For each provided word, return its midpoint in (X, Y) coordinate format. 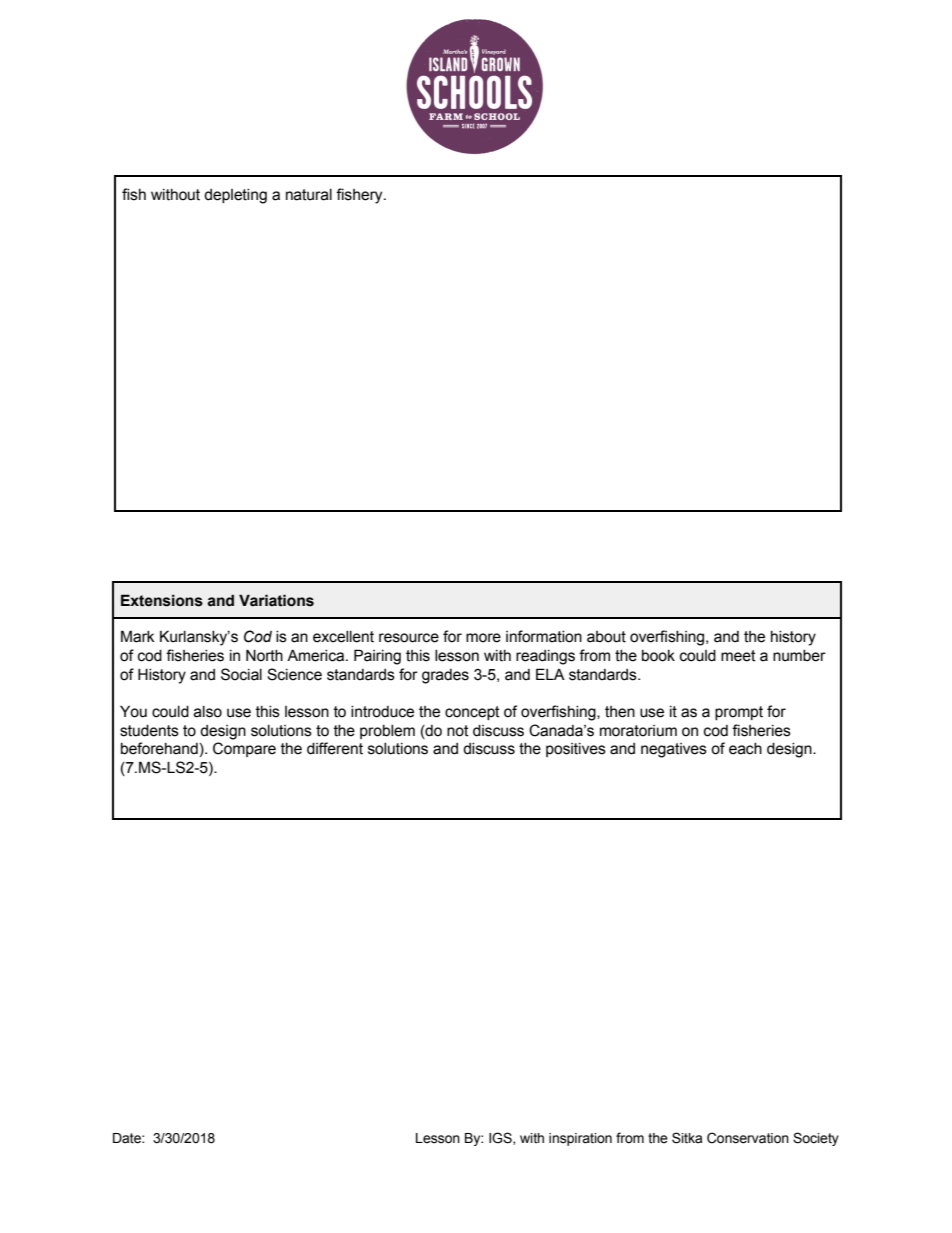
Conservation (748, 1138)
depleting (235, 196)
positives (576, 750)
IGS (501, 1138)
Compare (244, 749)
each (745, 749)
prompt (739, 713)
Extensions (162, 600)
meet (738, 656)
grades (445, 676)
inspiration (580, 1139)
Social (241, 674)
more (483, 638)
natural (309, 195)
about (606, 637)
